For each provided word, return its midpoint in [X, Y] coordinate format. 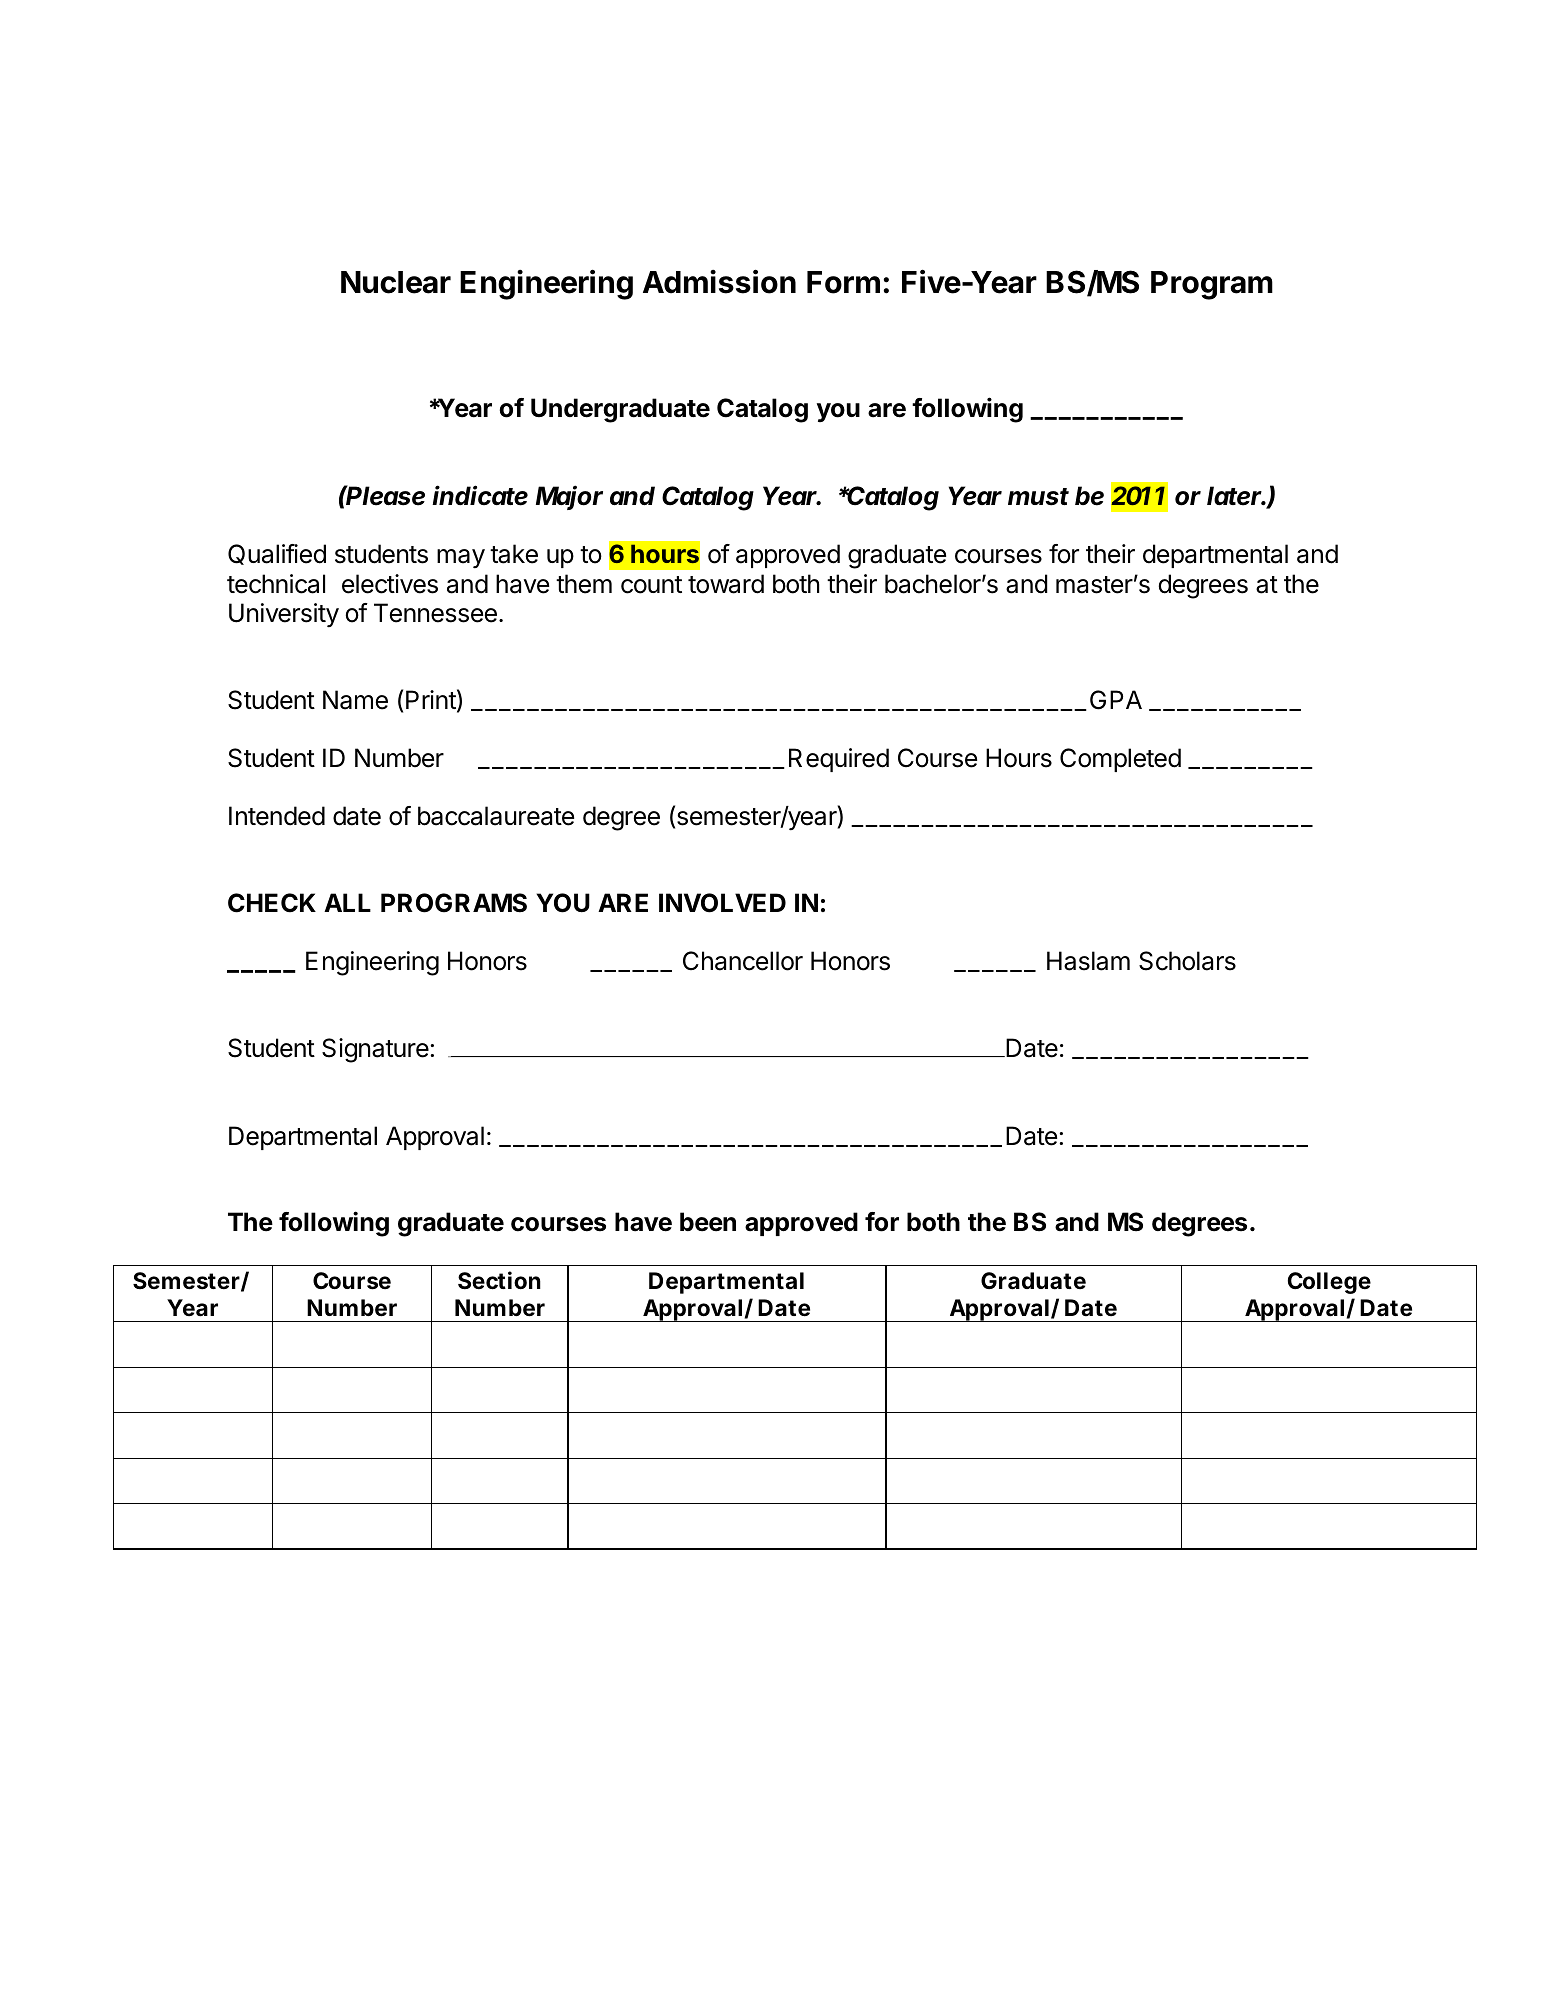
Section [499, 1280]
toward [726, 584]
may [461, 559]
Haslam [1088, 961]
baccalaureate [496, 816]
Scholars [1187, 961]
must [1038, 497]
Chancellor [743, 961]
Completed [1120, 760]
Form [843, 282]
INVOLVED [722, 903]
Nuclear [396, 282]
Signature [375, 1050]
